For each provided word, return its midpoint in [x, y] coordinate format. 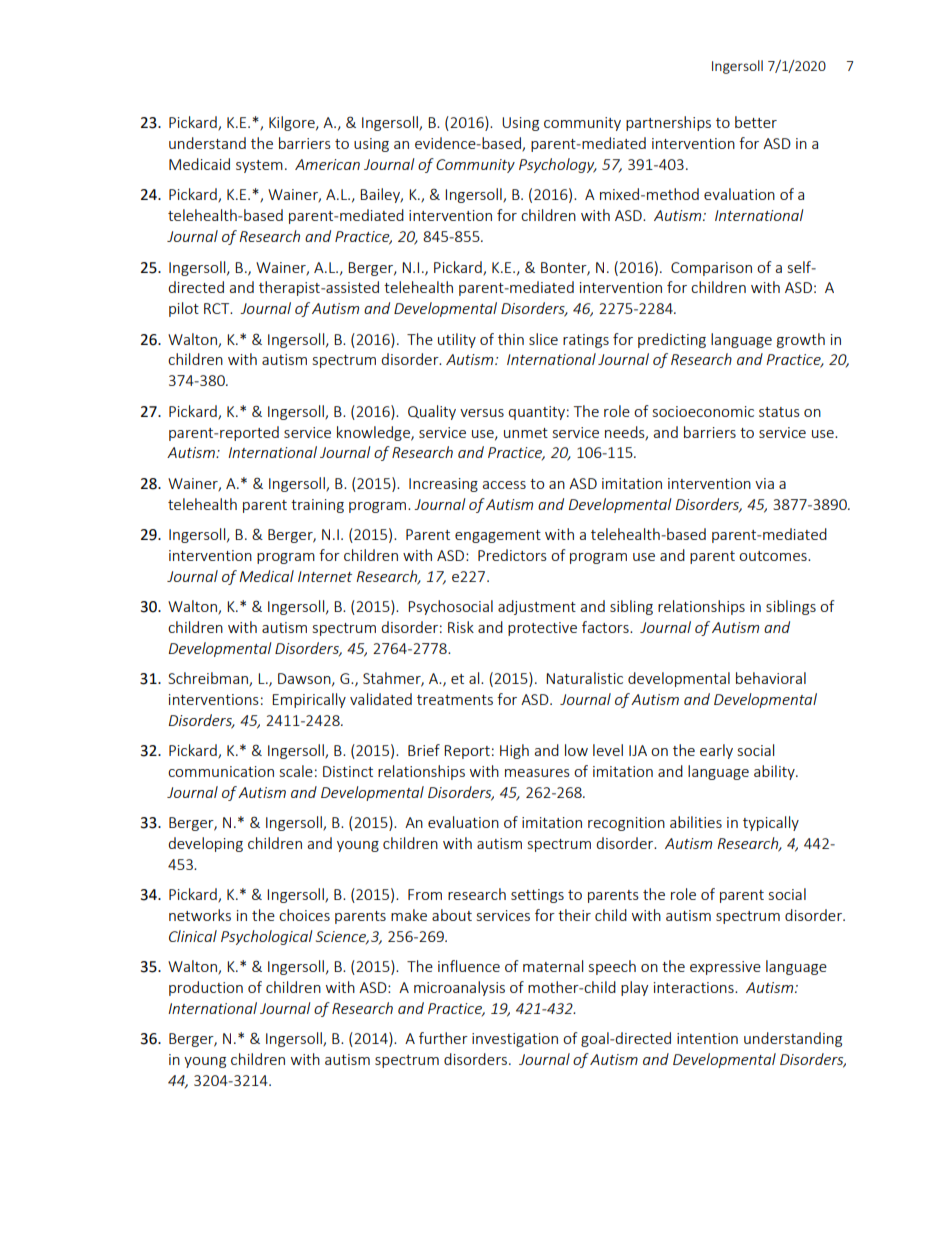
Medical [266, 576]
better [756, 122]
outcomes [774, 556]
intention [707, 1038]
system [259, 166]
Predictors [512, 555]
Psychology [558, 165]
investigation [515, 1040]
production [206, 988]
